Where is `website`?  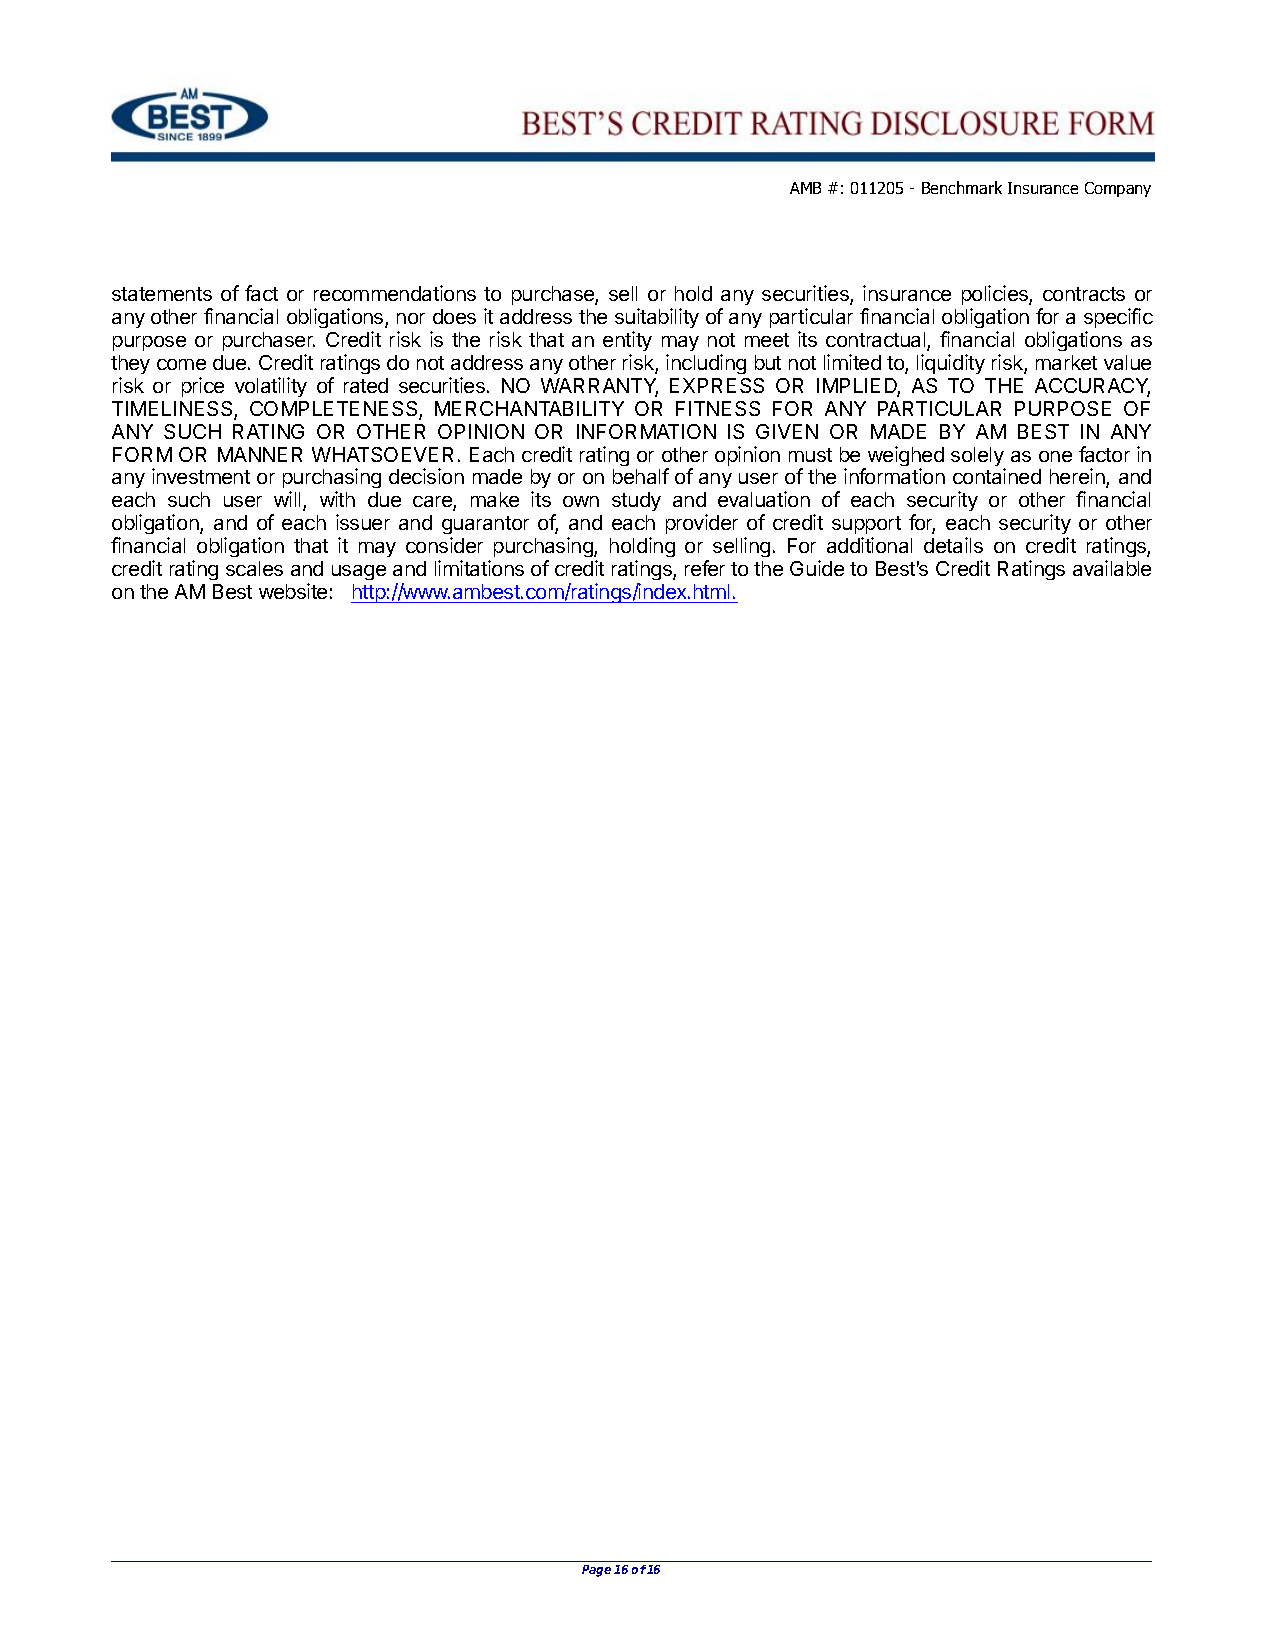 website is located at coordinates (293, 591).
